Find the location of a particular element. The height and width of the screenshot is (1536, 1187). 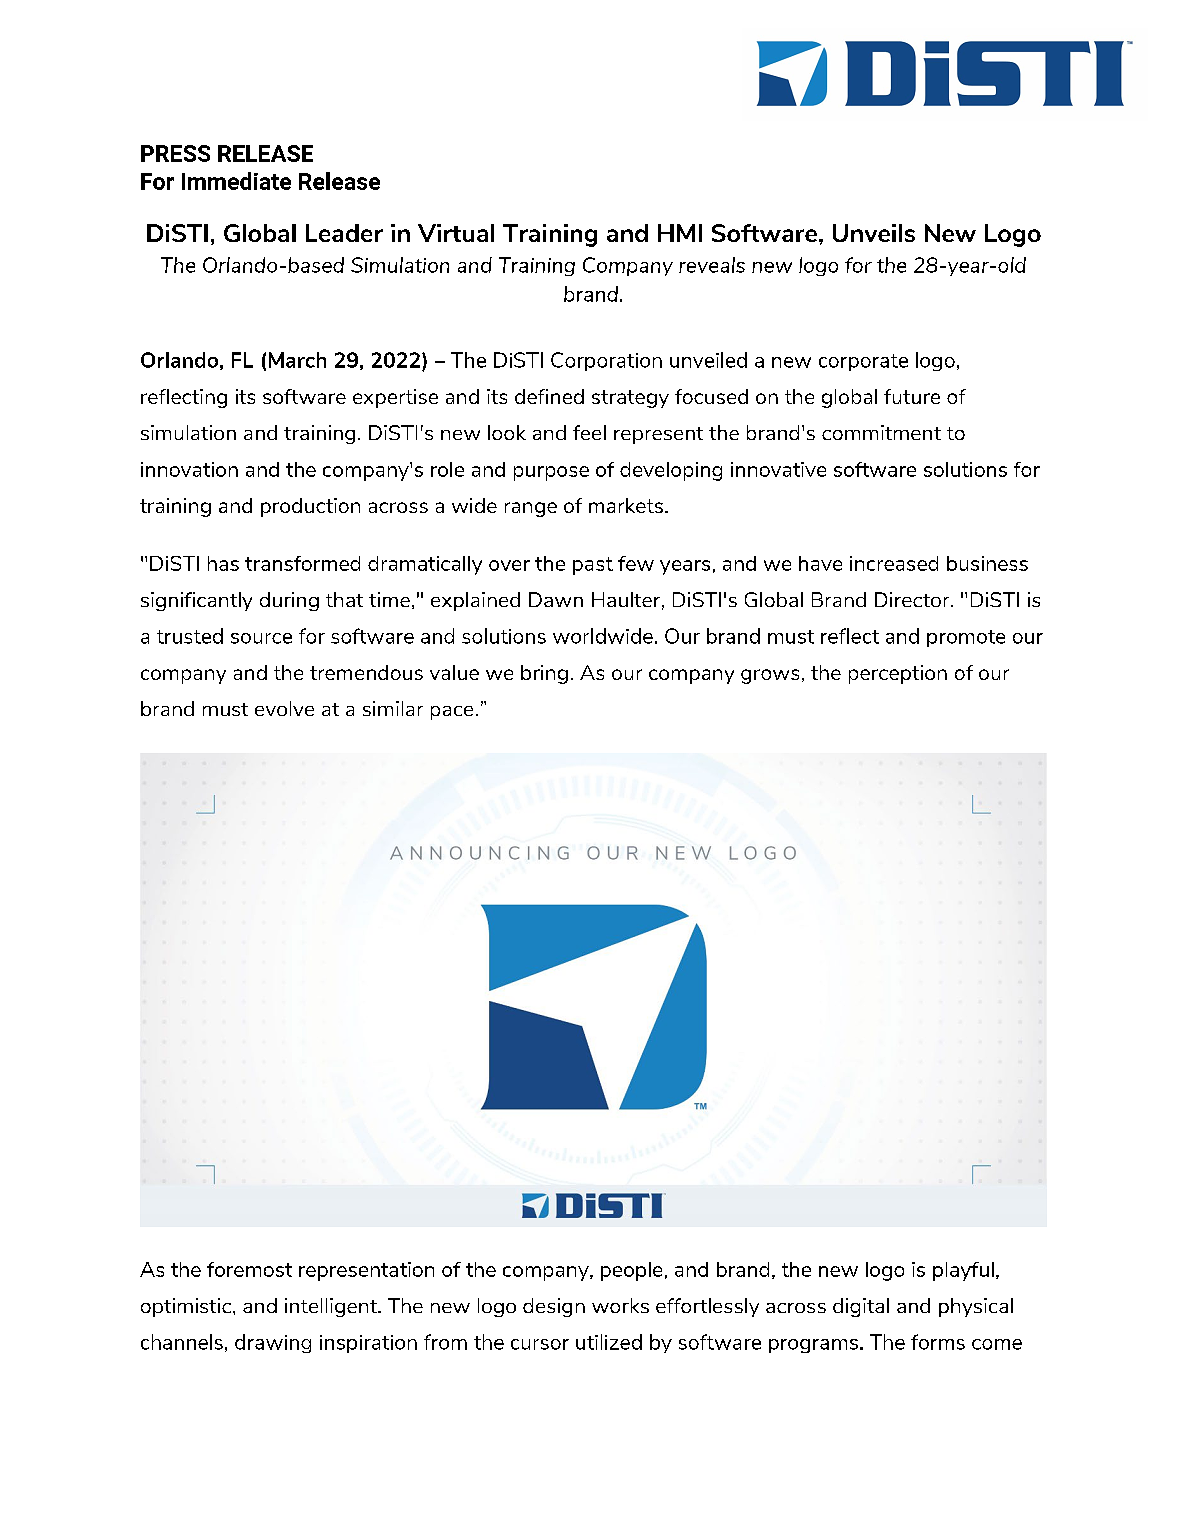

transformed is located at coordinates (302, 563).
